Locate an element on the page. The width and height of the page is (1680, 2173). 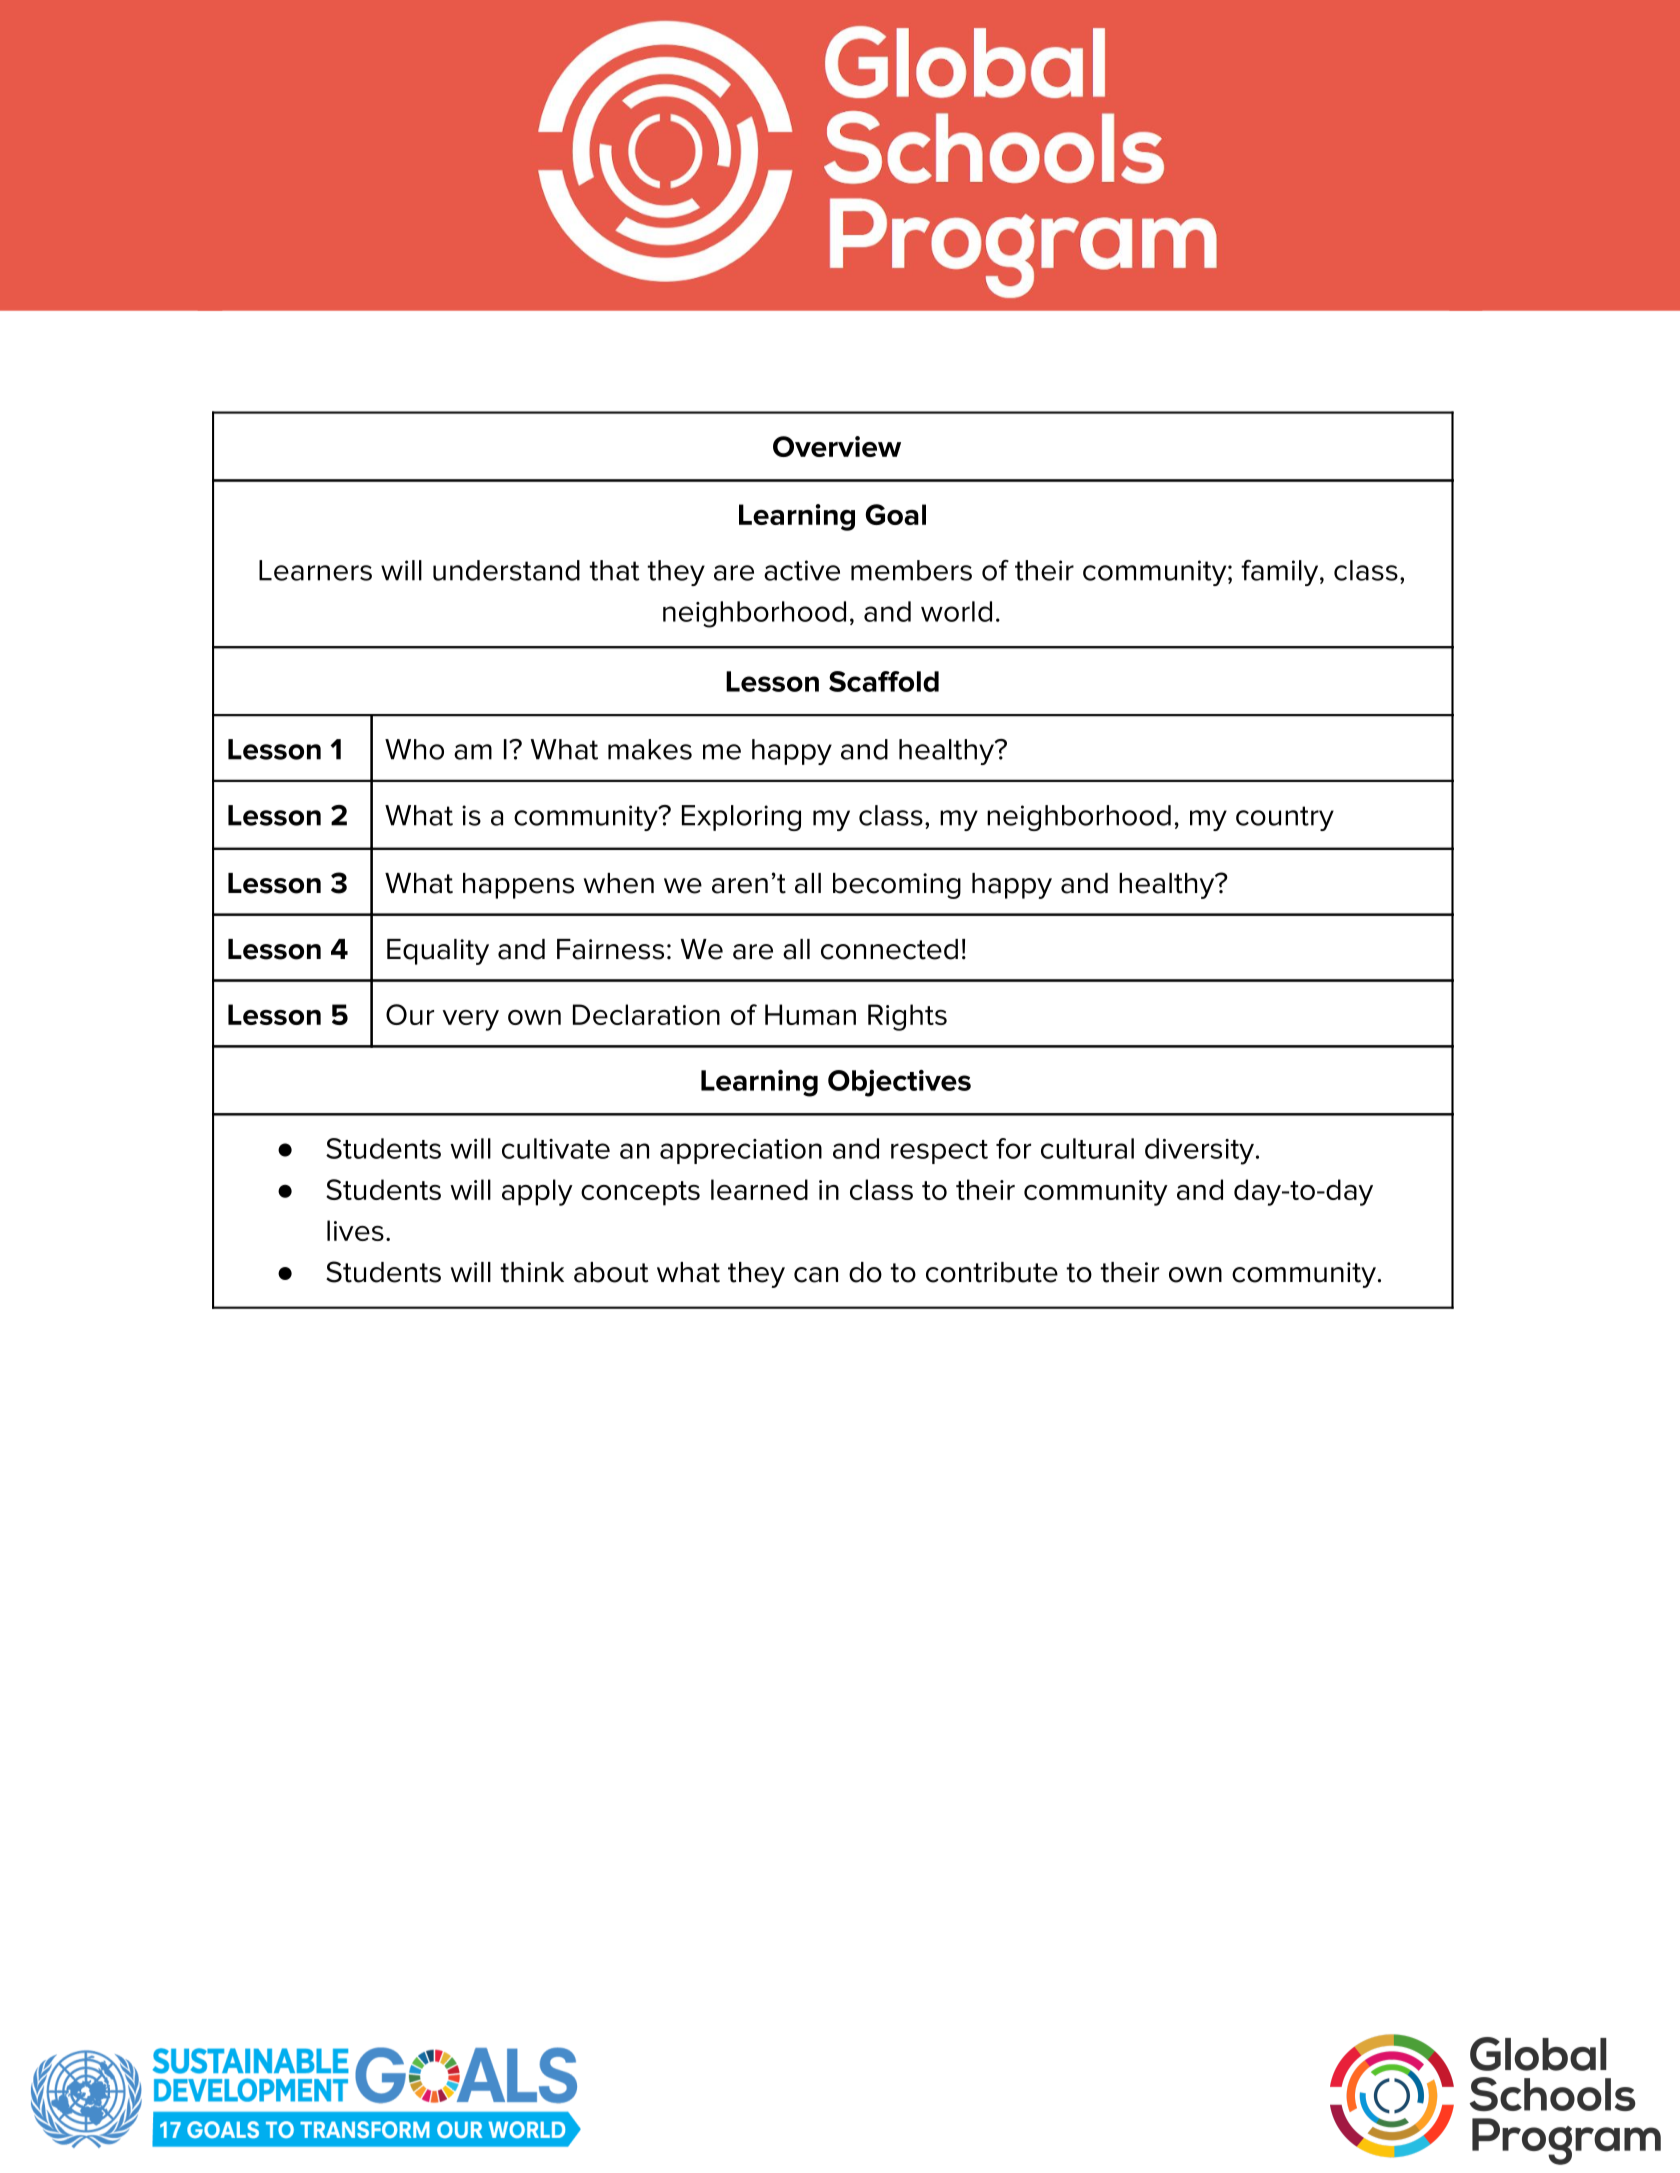
Goal is located at coordinates (895, 514).
